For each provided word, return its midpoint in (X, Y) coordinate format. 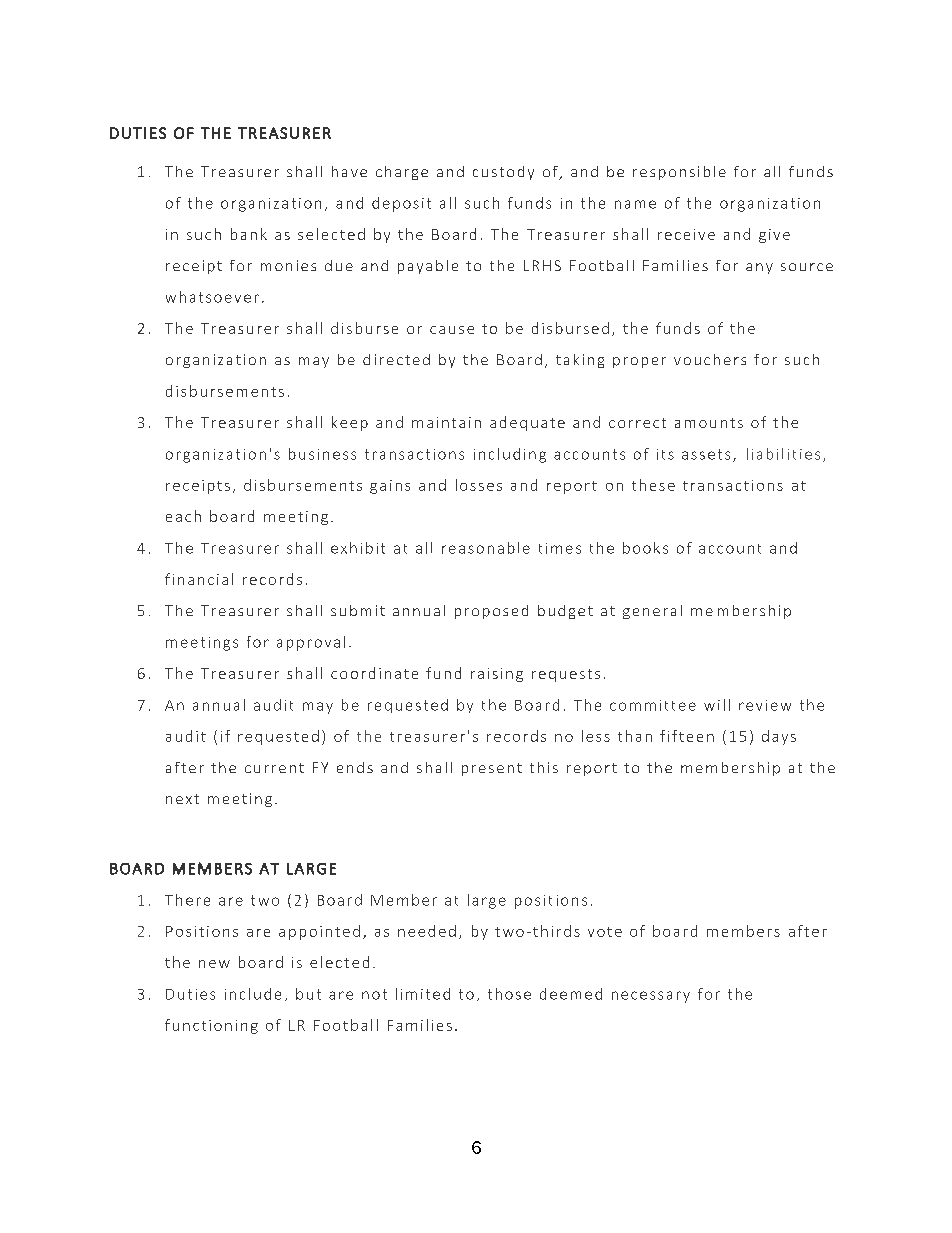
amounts (709, 423)
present (492, 769)
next (182, 799)
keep (350, 423)
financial (199, 579)
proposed (491, 612)
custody (503, 173)
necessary (651, 997)
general (652, 612)
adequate (527, 423)
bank (249, 234)
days (779, 737)
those (509, 994)
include (253, 994)
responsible (679, 173)
